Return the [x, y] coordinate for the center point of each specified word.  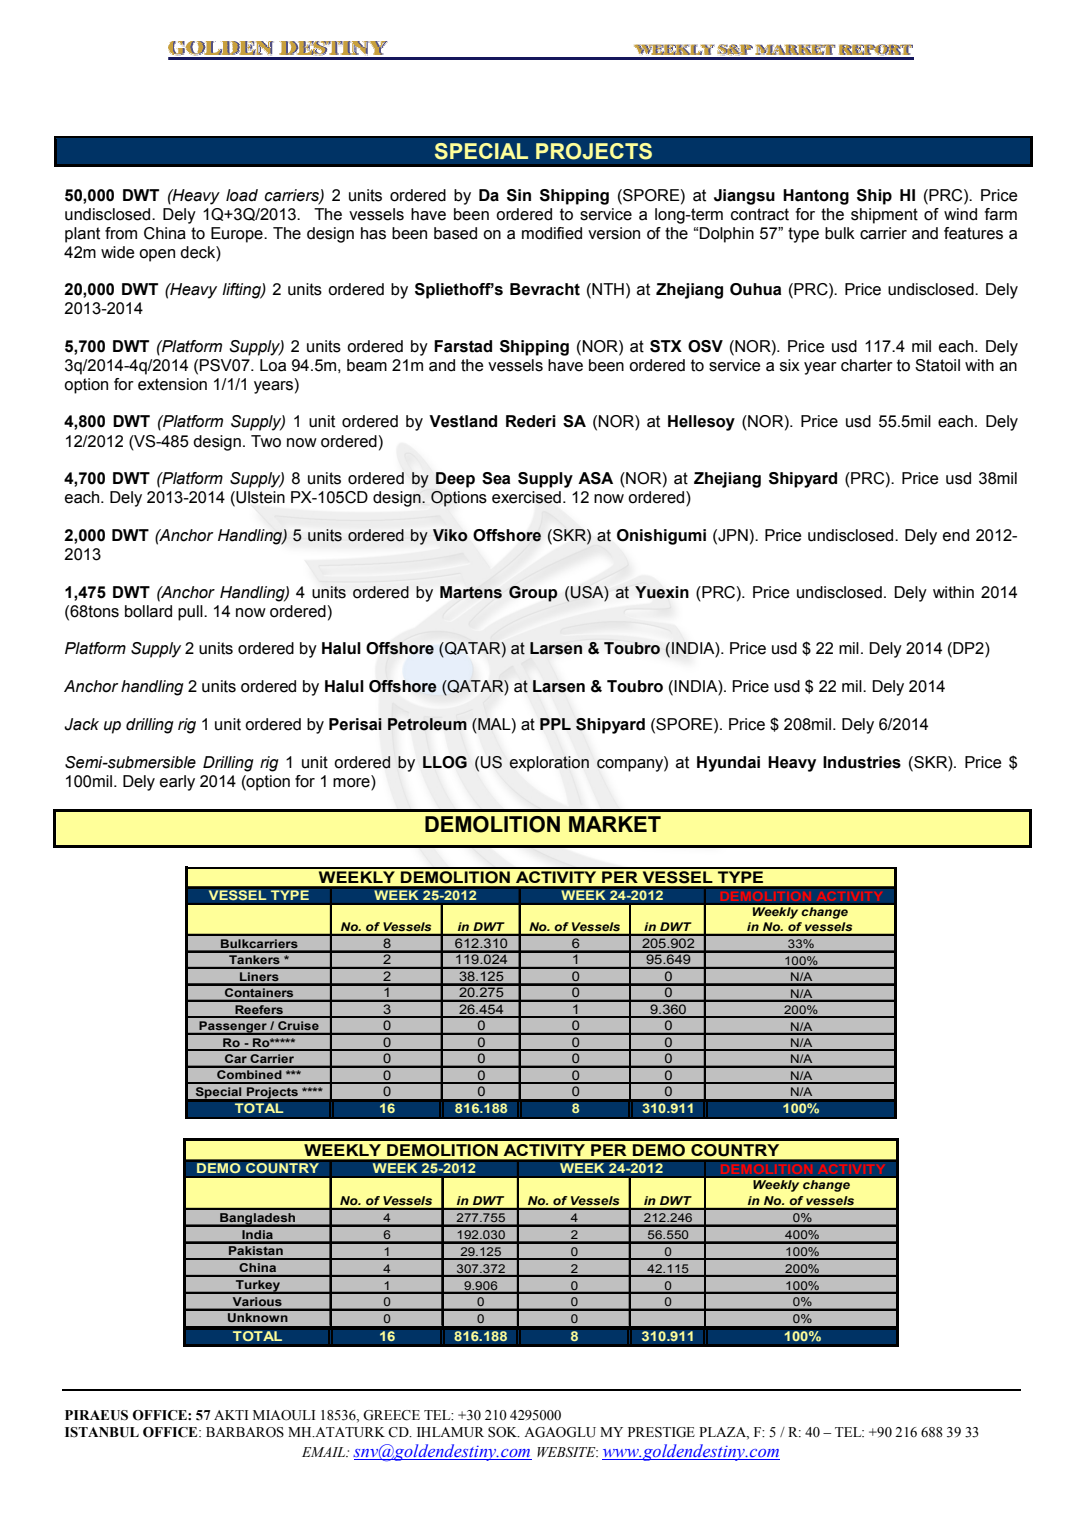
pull [191, 613]
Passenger [233, 1028]
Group [533, 594]
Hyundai [728, 764]
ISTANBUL [102, 1432]
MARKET [615, 824]
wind [960, 214]
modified [552, 233]
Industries [862, 762]
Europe [238, 235]
